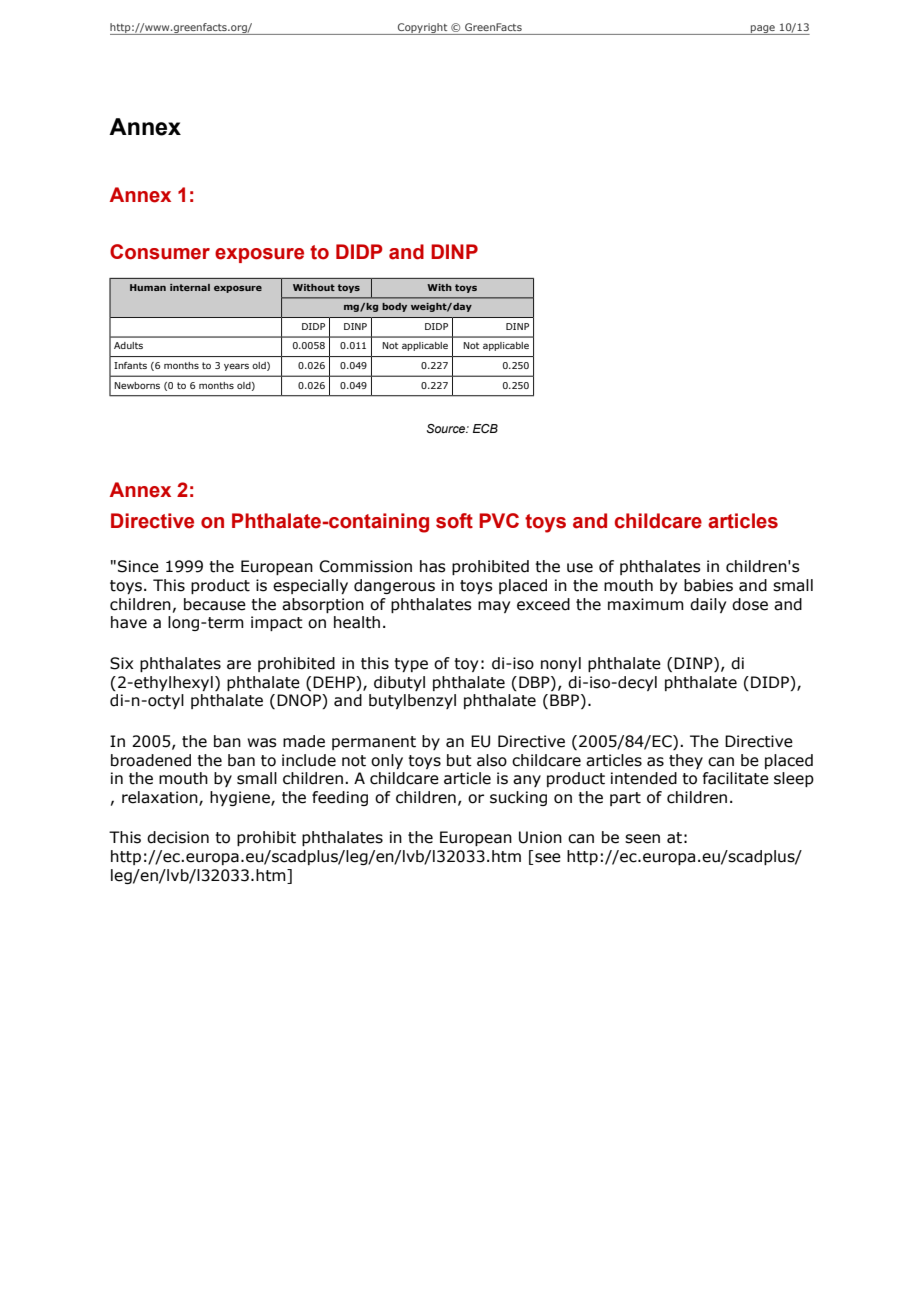 The image size is (924, 1308). What do you see at coordinates (708, 585) in the screenshot?
I see `babies` at bounding box center [708, 585].
